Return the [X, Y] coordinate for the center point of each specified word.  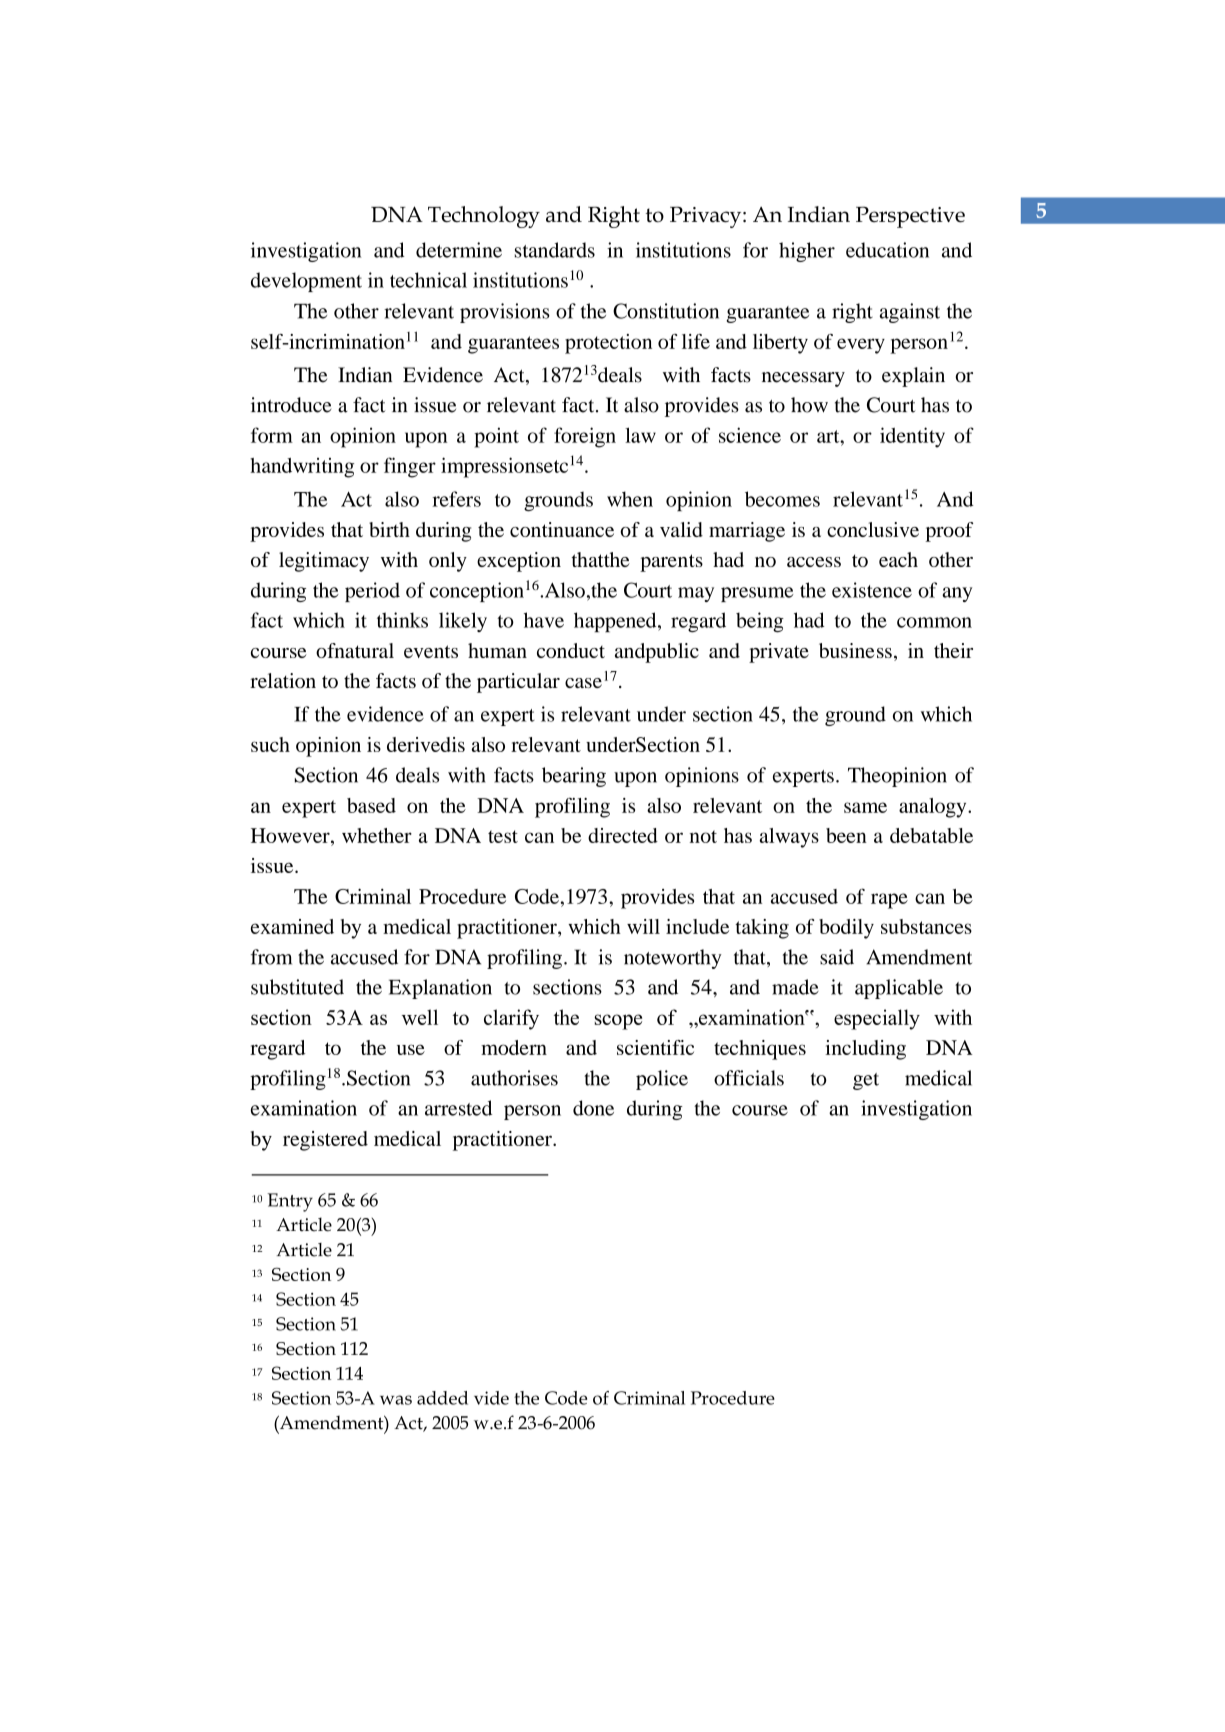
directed [623, 835]
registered [325, 1141]
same [865, 807]
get [866, 1081]
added [442, 1398]
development [306, 282]
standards [555, 250]
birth [389, 529]
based [371, 805]
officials [749, 1078]
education [887, 250]
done [593, 1108]
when [630, 499]
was [396, 1400]
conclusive [873, 529]
